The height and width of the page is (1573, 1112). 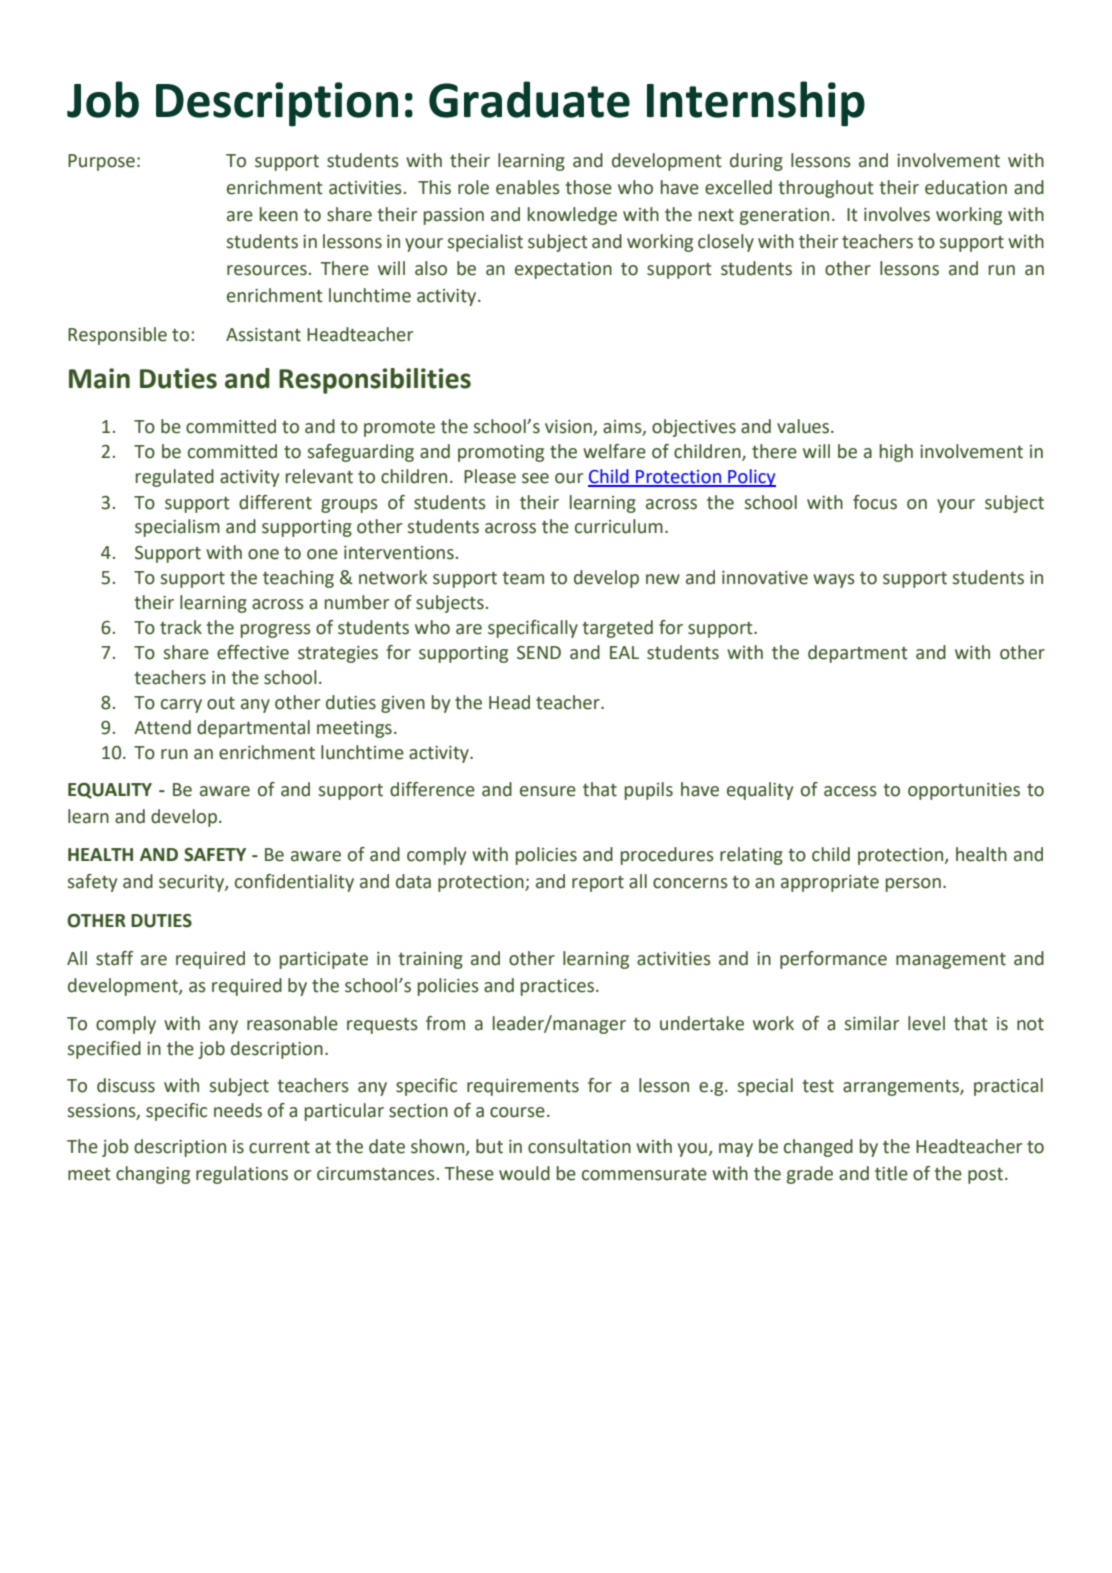 I want to click on Purpose, so click(x=101, y=162).
